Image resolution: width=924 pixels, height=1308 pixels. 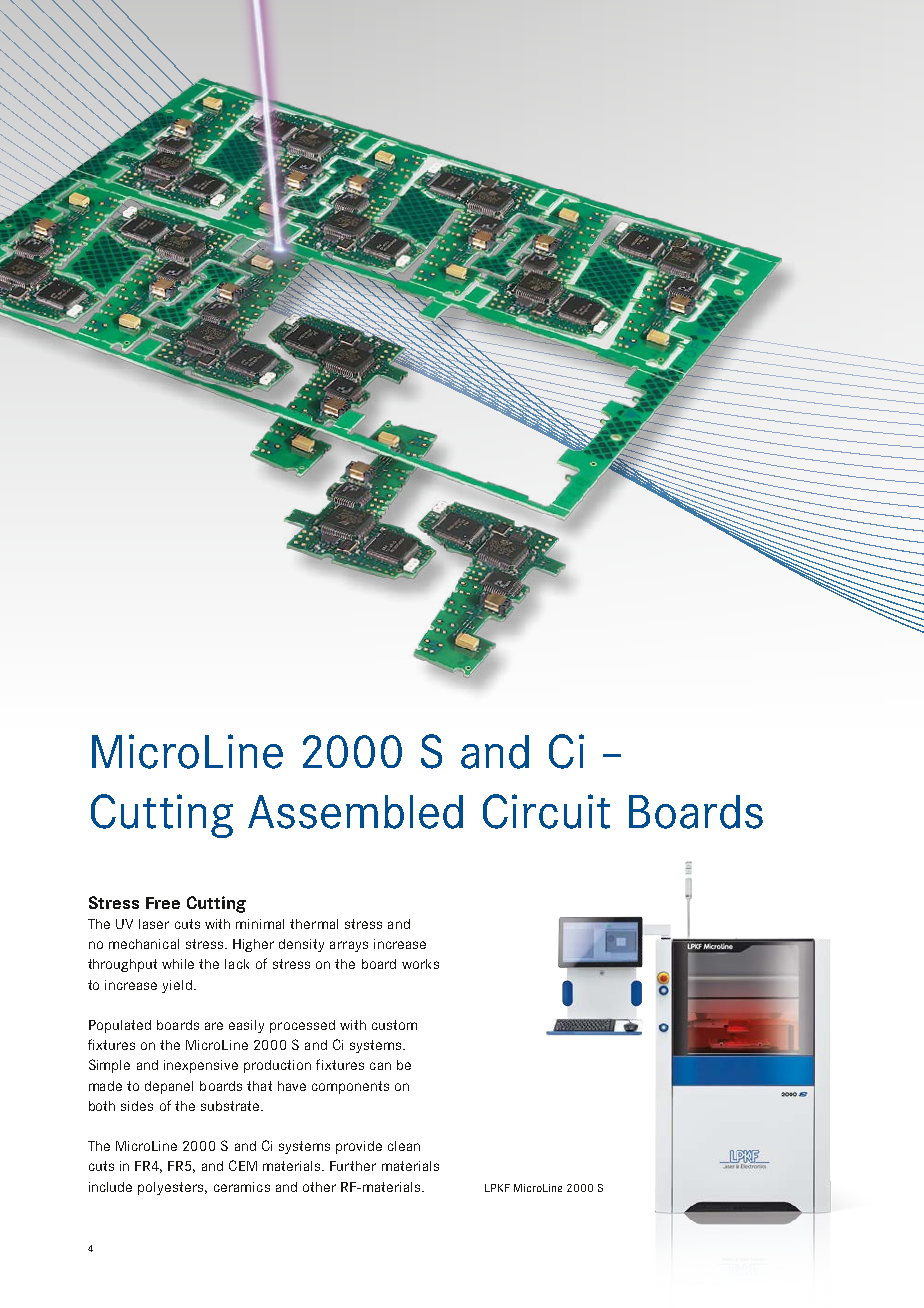 I want to click on Free, so click(x=163, y=903).
